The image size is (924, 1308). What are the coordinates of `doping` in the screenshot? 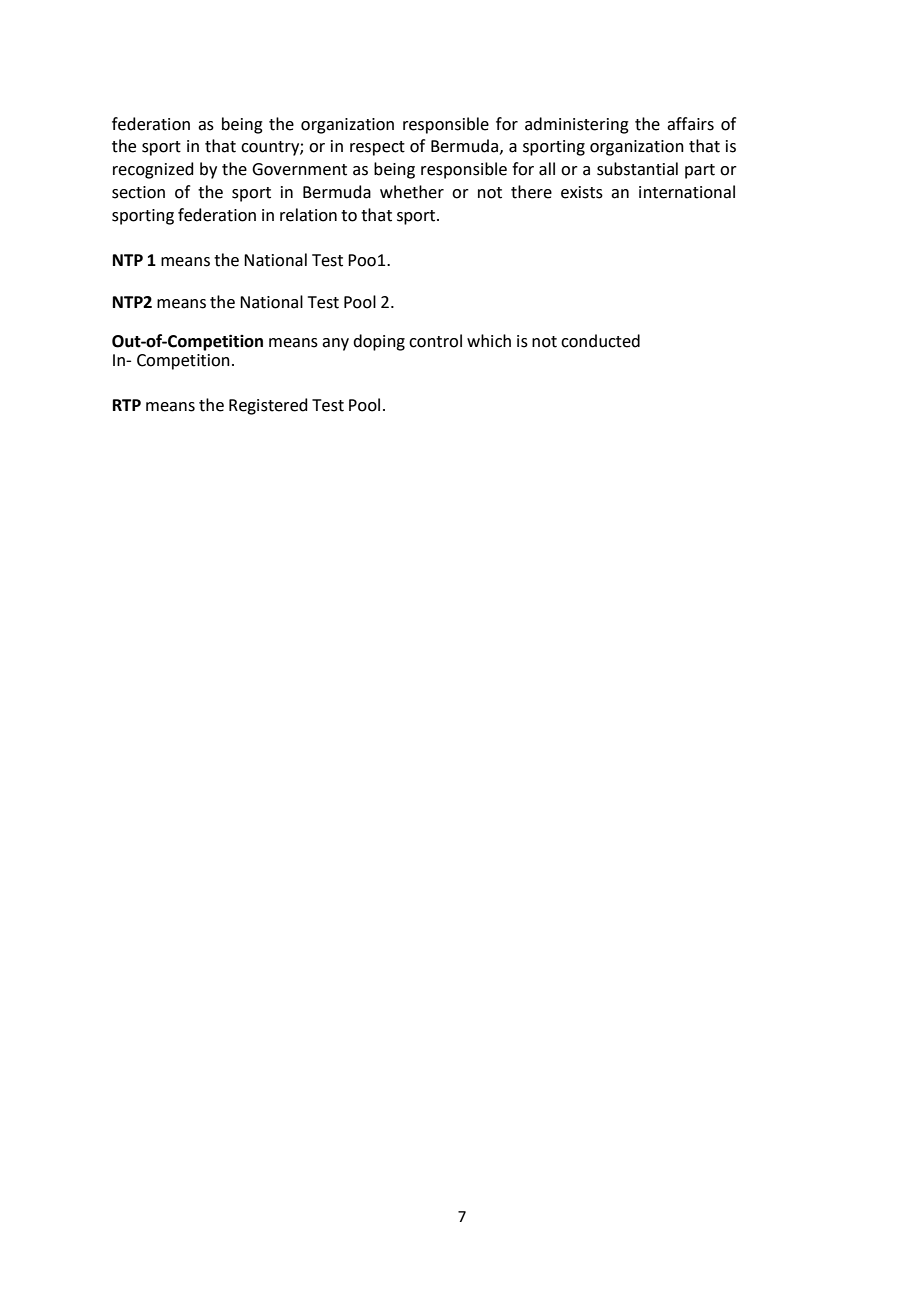 It's located at (379, 342).
